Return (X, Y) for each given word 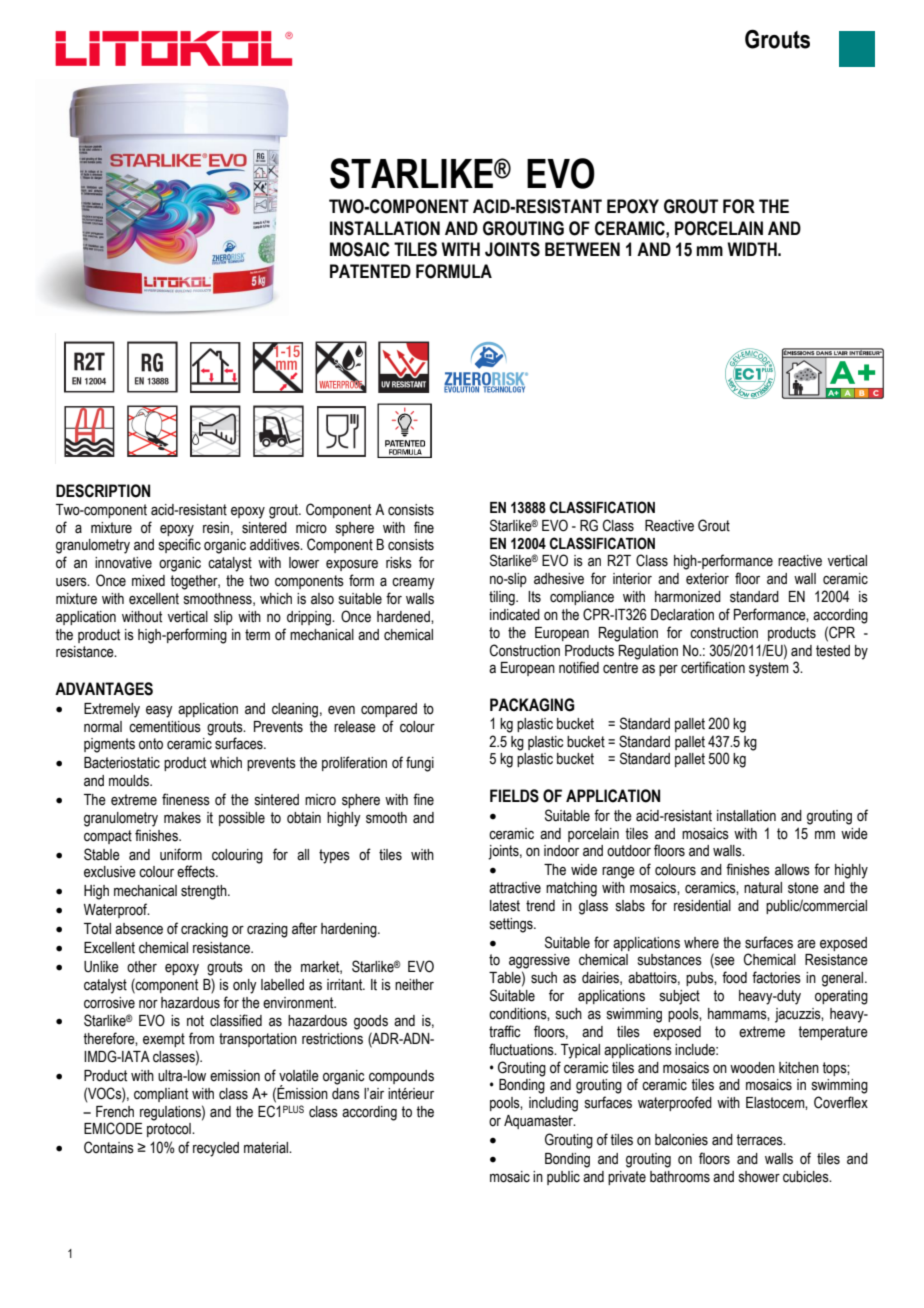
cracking (204, 930)
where (701, 943)
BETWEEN (582, 249)
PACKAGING (532, 705)
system (769, 669)
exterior (707, 579)
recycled (216, 1149)
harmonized (688, 597)
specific (180, 545)
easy (159, 711)
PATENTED (370, 271)
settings (512, 925)
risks (399, 563)
